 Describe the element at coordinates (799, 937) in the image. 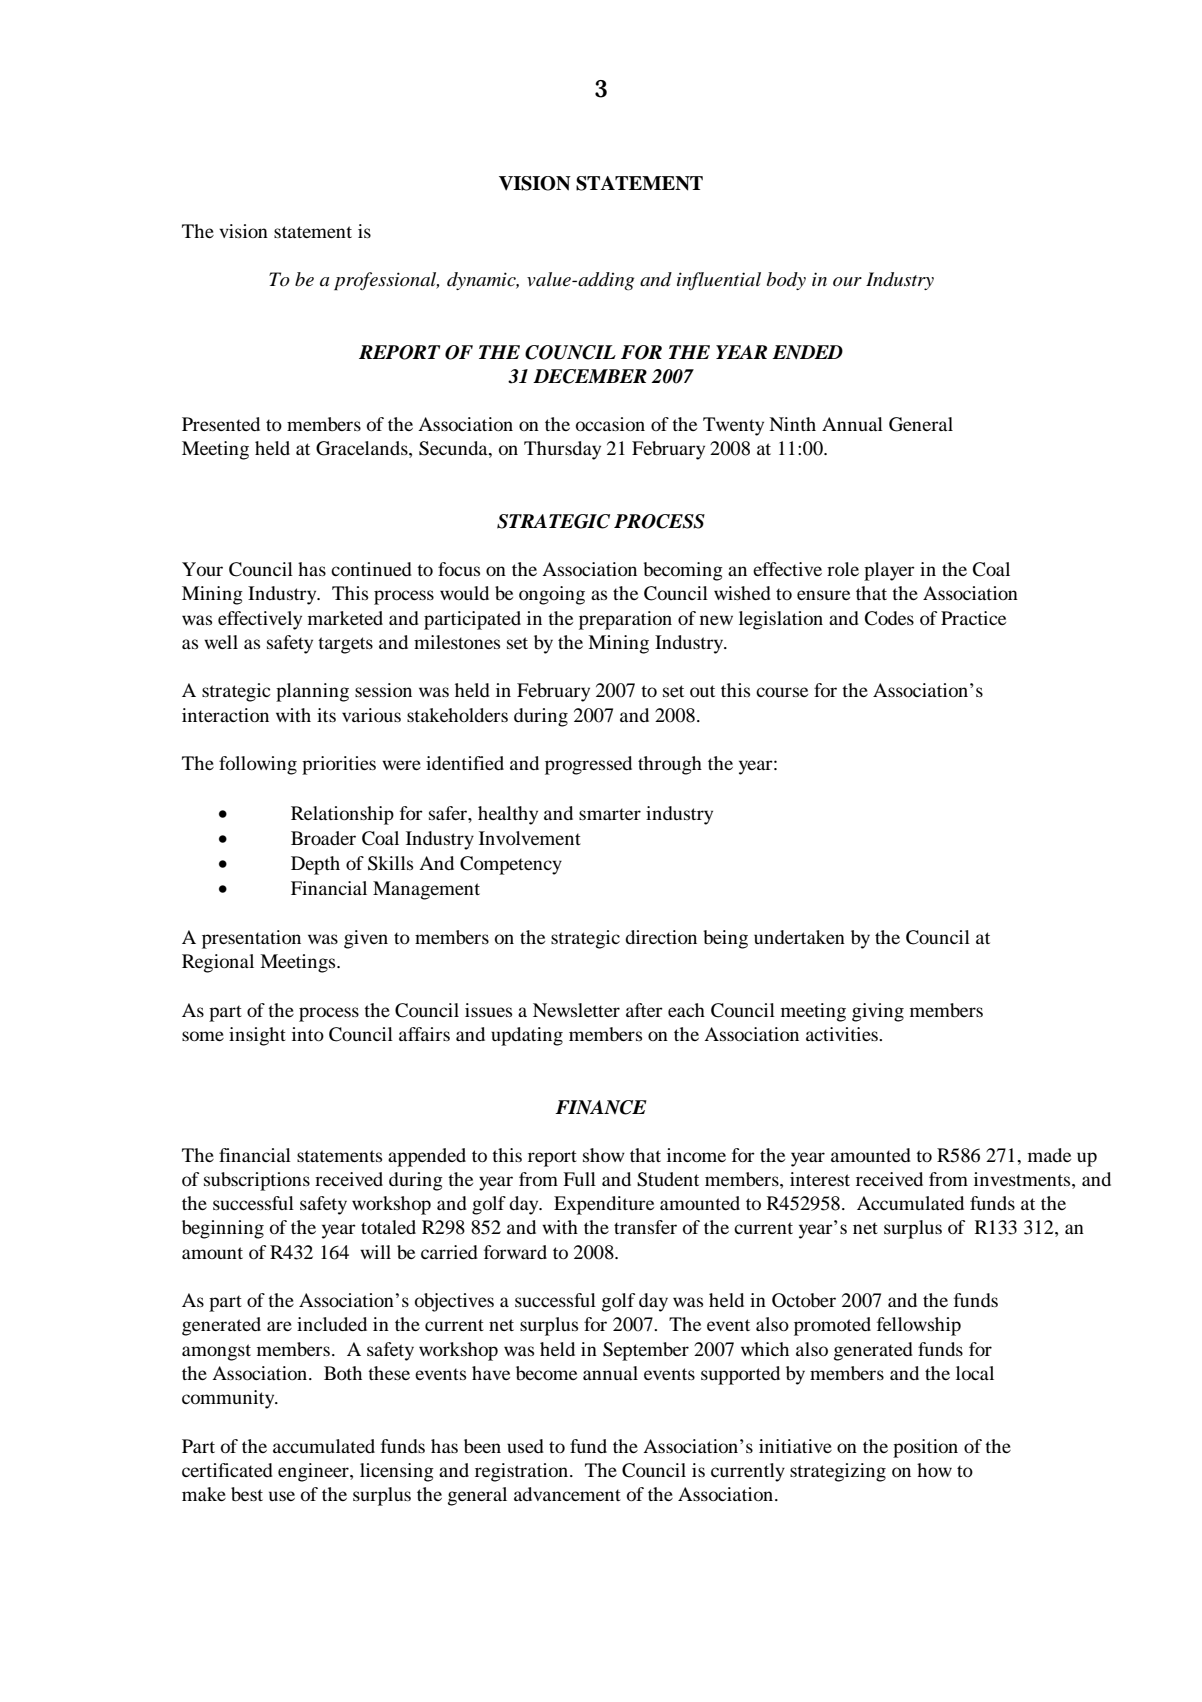

I see `undertaken` at that location.
